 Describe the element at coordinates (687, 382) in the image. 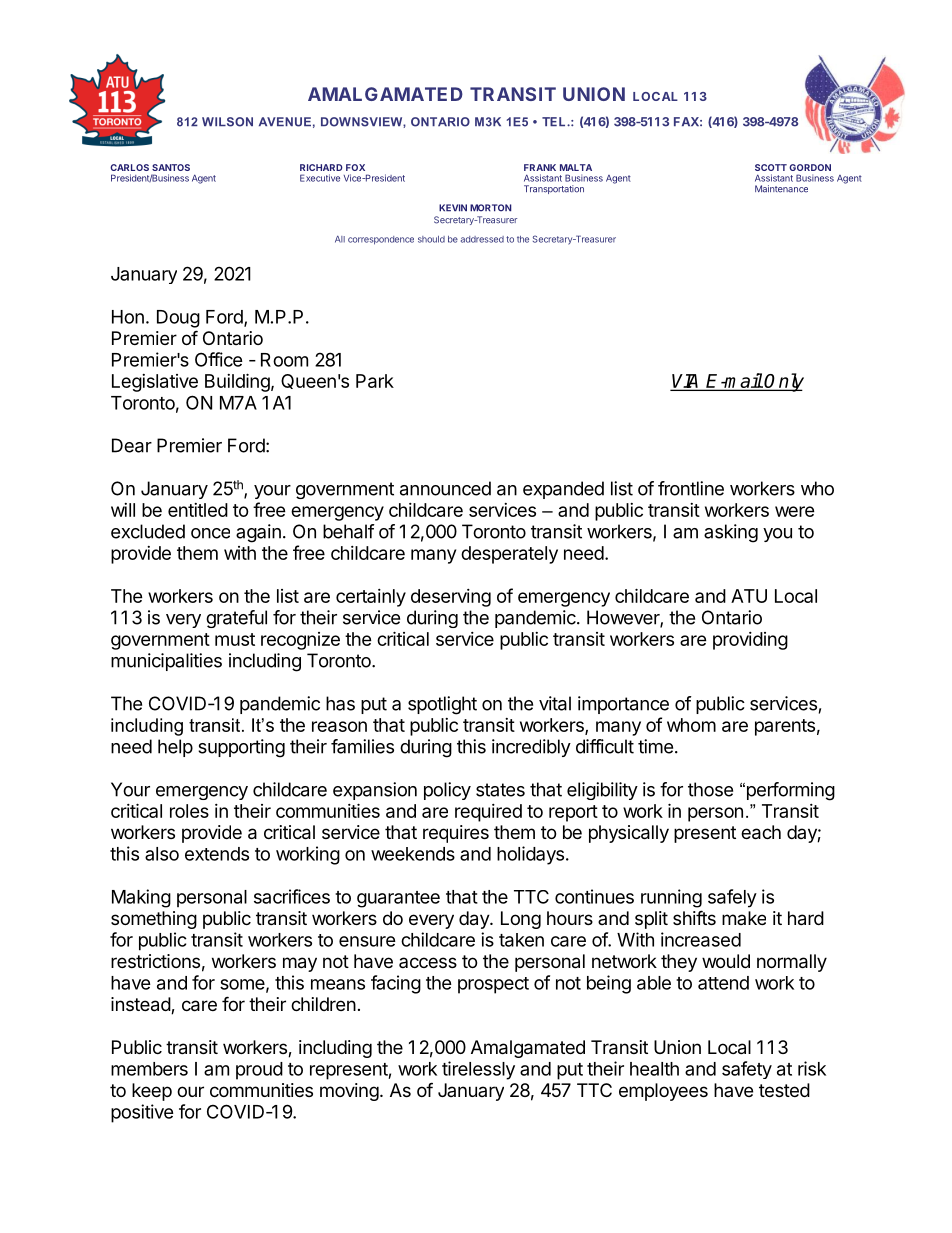

I see `VIA` at that location.
